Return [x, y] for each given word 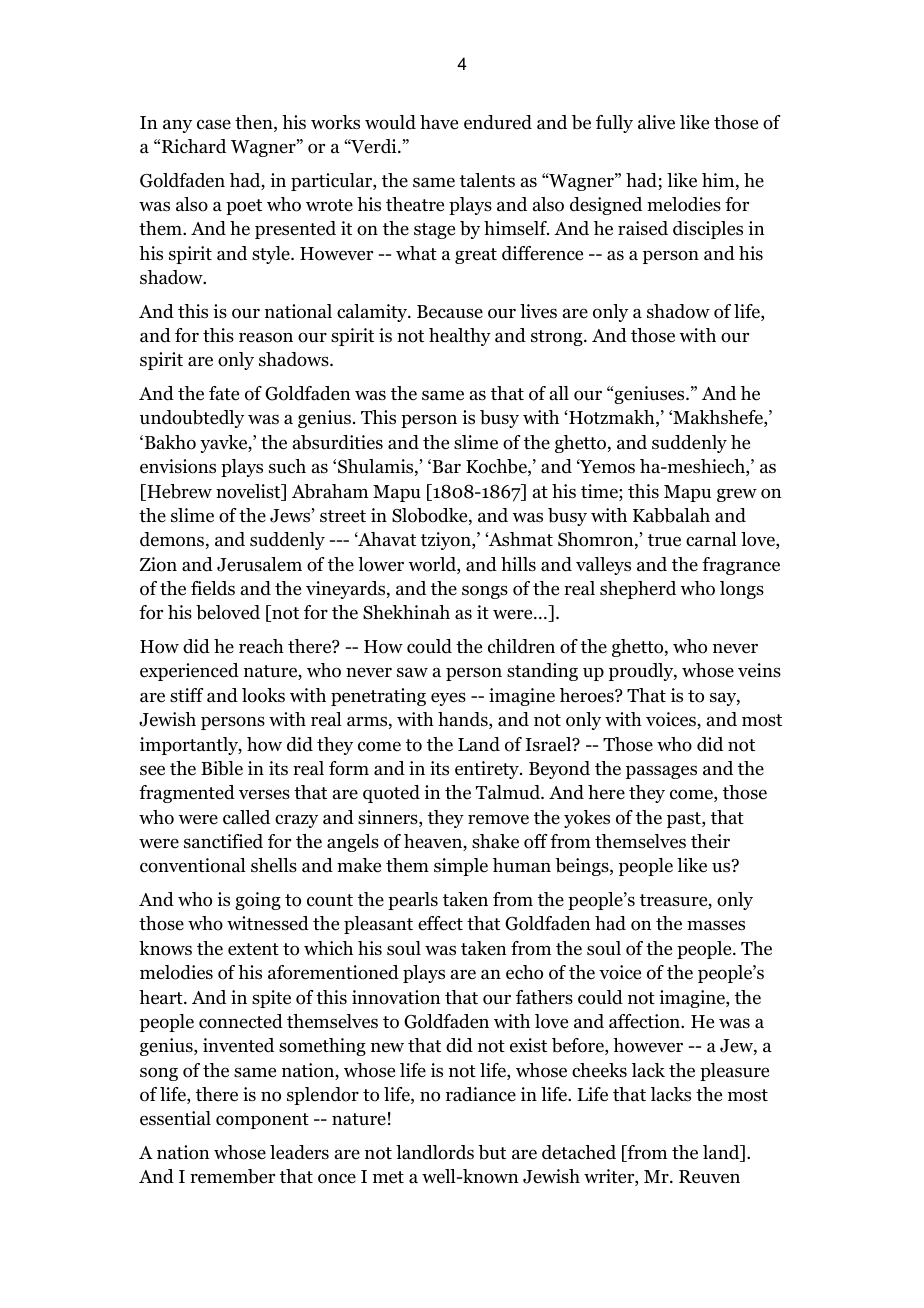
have [439, 122]
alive [656, 122]
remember [232, 1176]
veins [759, 670]
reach [261, 646]
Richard [194, 146]
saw [412, 672]
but [492, 1152]
